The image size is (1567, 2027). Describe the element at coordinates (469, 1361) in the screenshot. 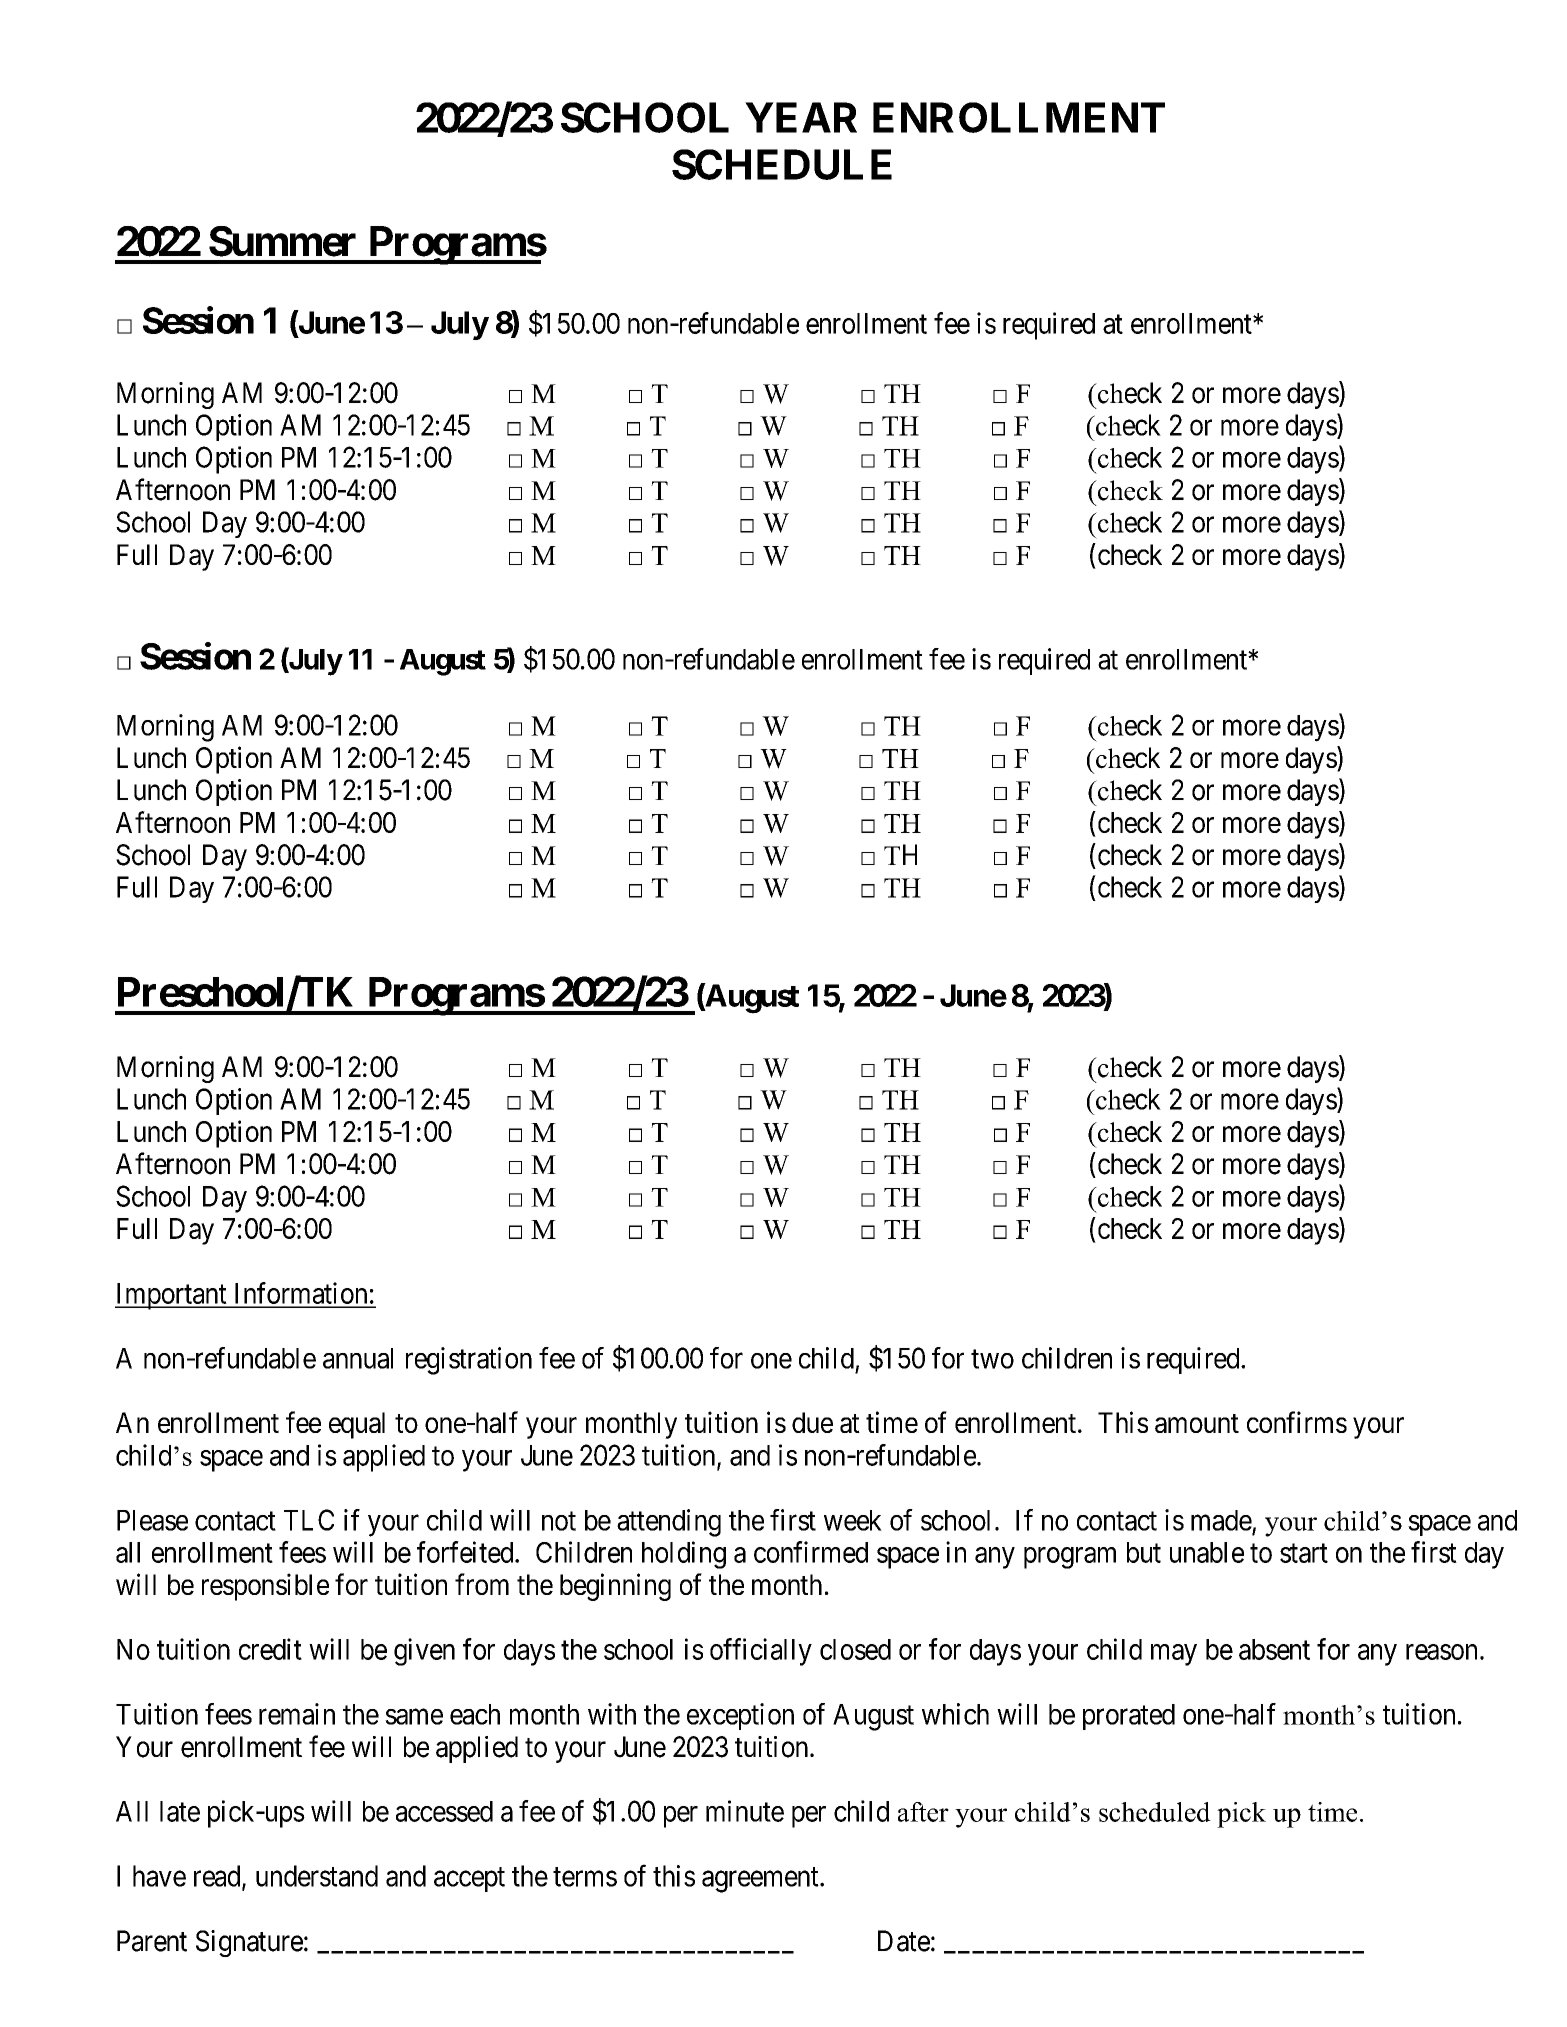

I see `registration` at that location.
